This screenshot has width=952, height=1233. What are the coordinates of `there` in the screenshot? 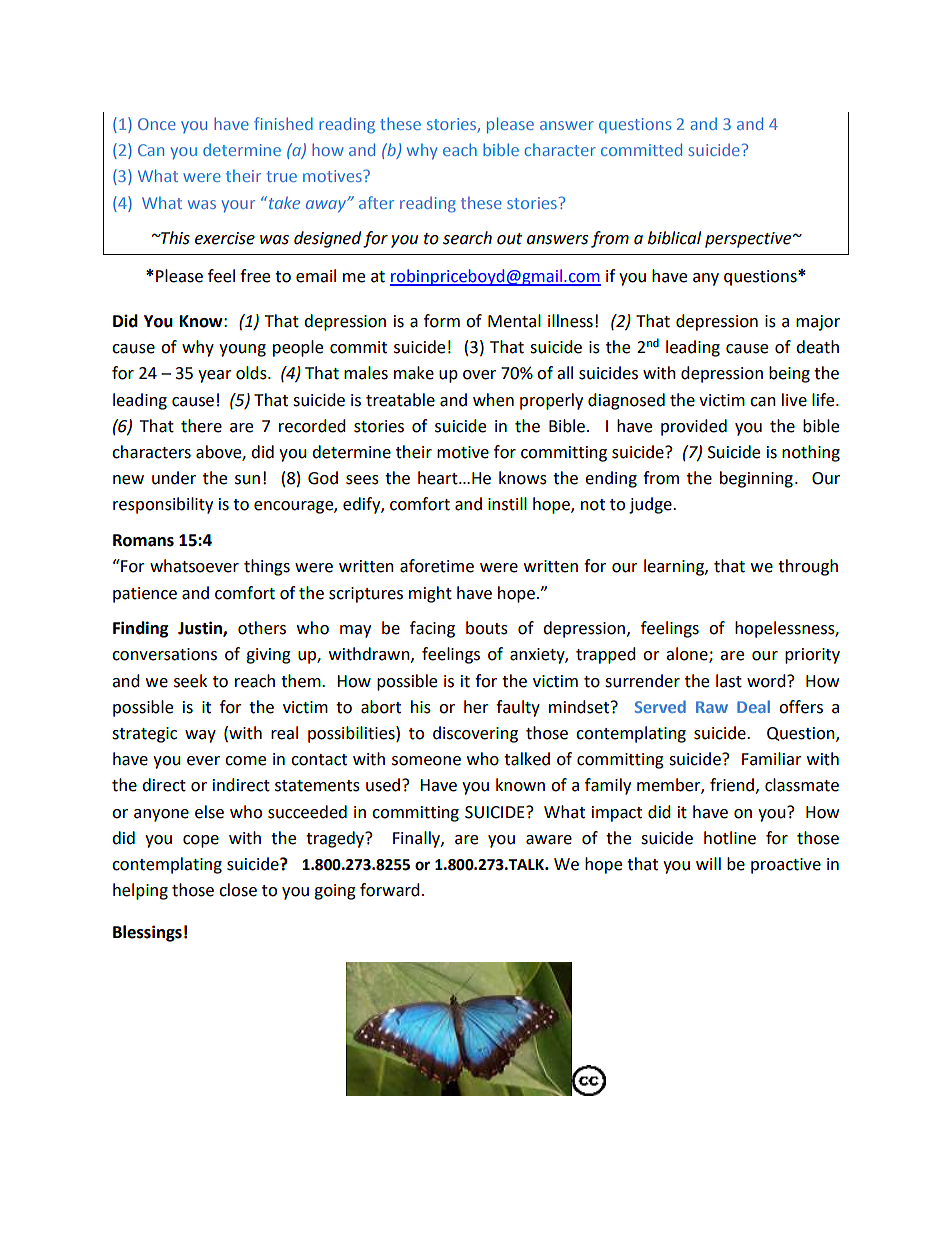 It's located at (201, 426).
